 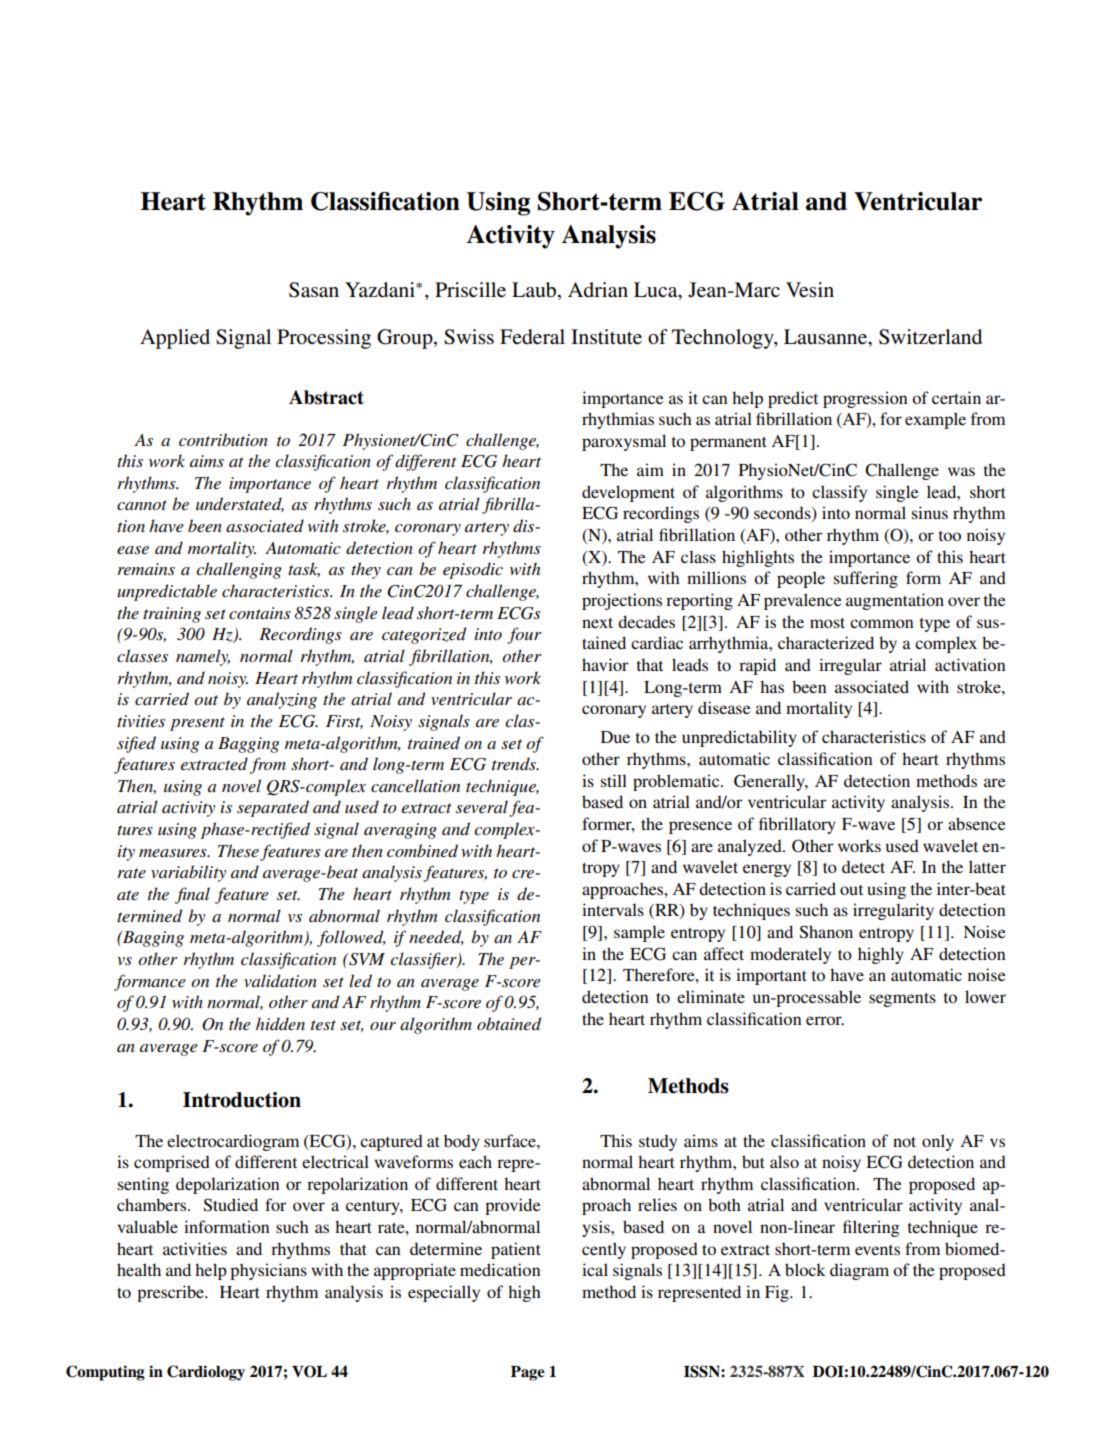 I want to click on Cardiology, so click(x=206, y=1373).
